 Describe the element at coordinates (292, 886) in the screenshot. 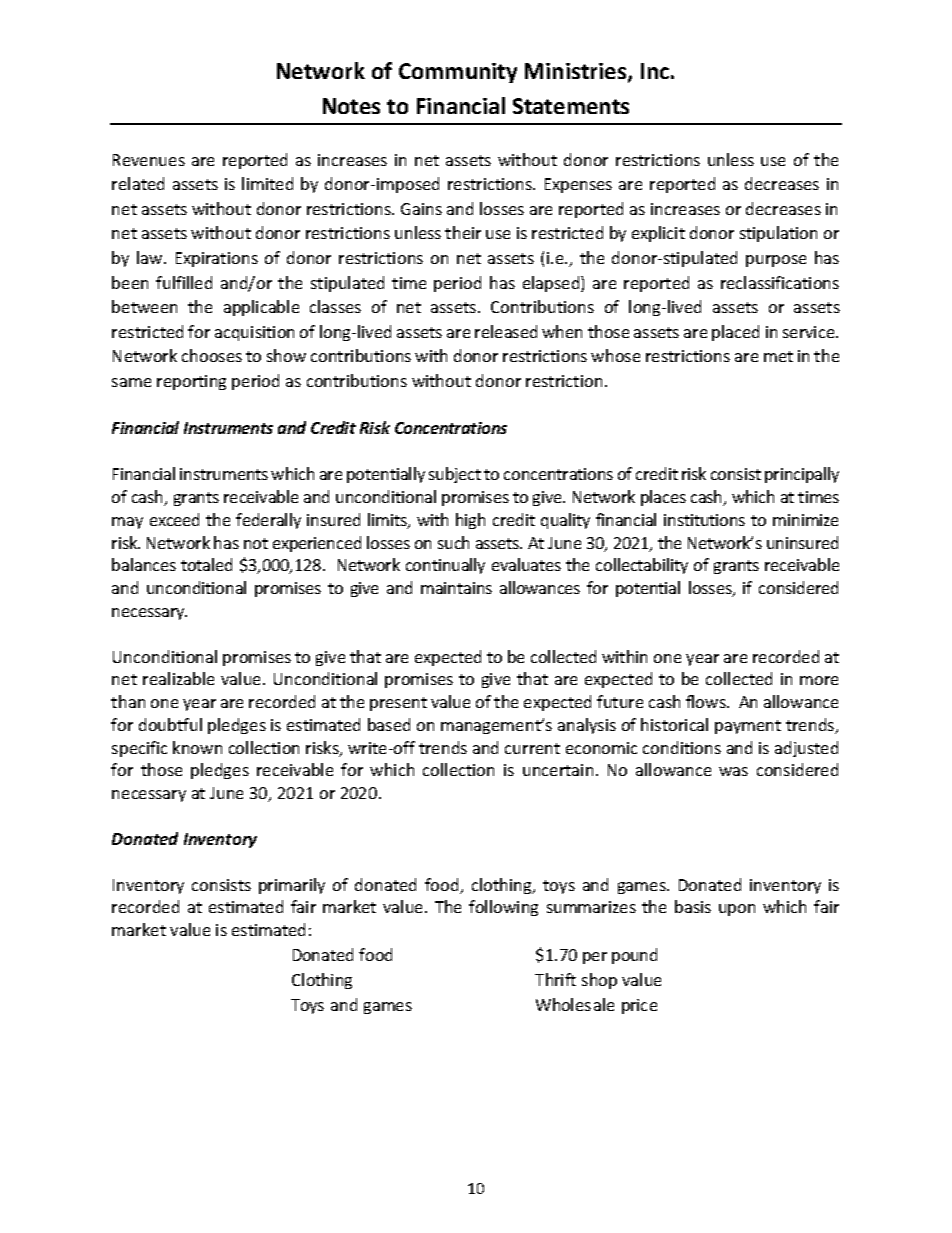

I see `primarily` at that location.
